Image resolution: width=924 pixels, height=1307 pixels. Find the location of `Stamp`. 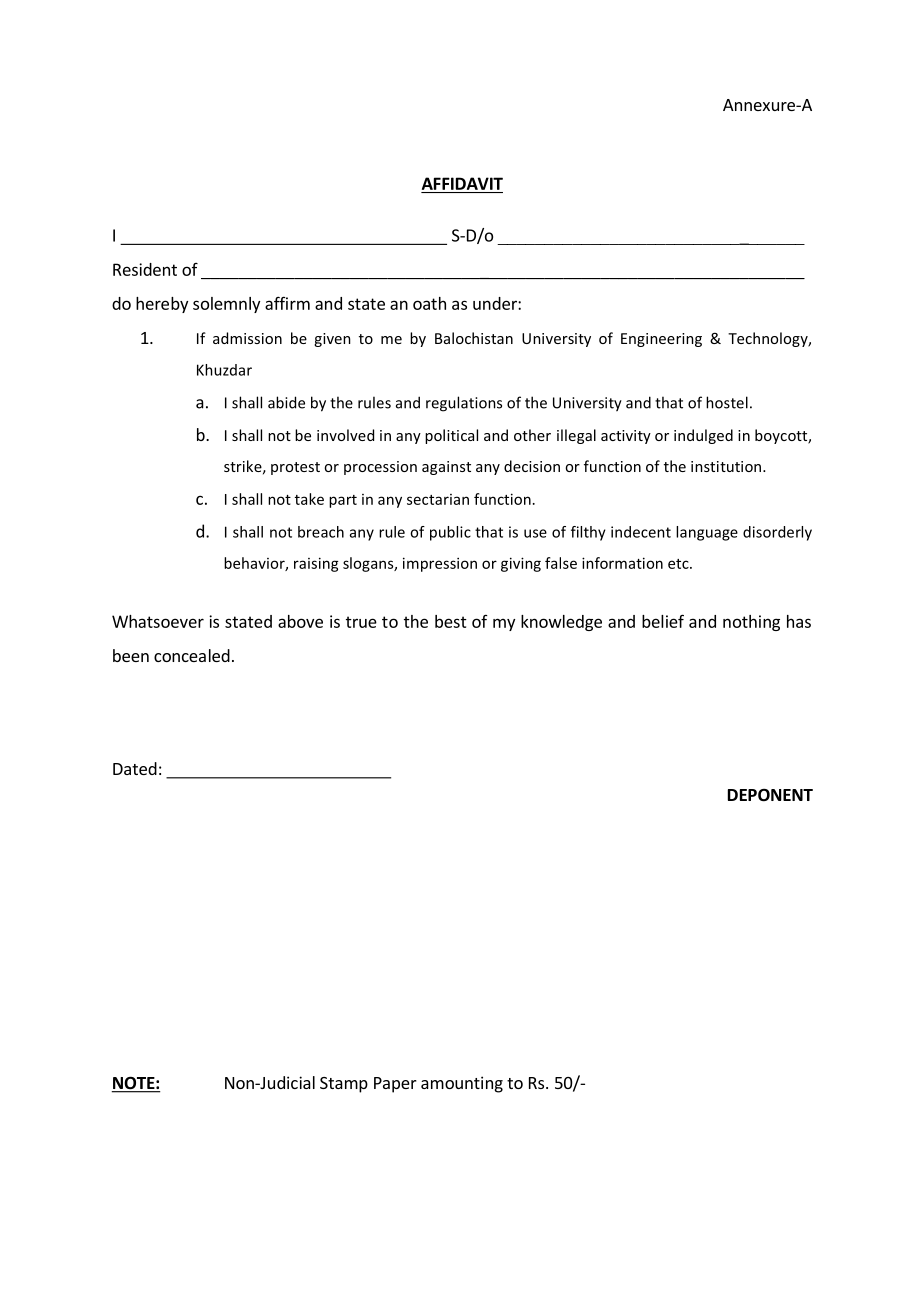

Stamp is located at coordinates (344, 1085).
